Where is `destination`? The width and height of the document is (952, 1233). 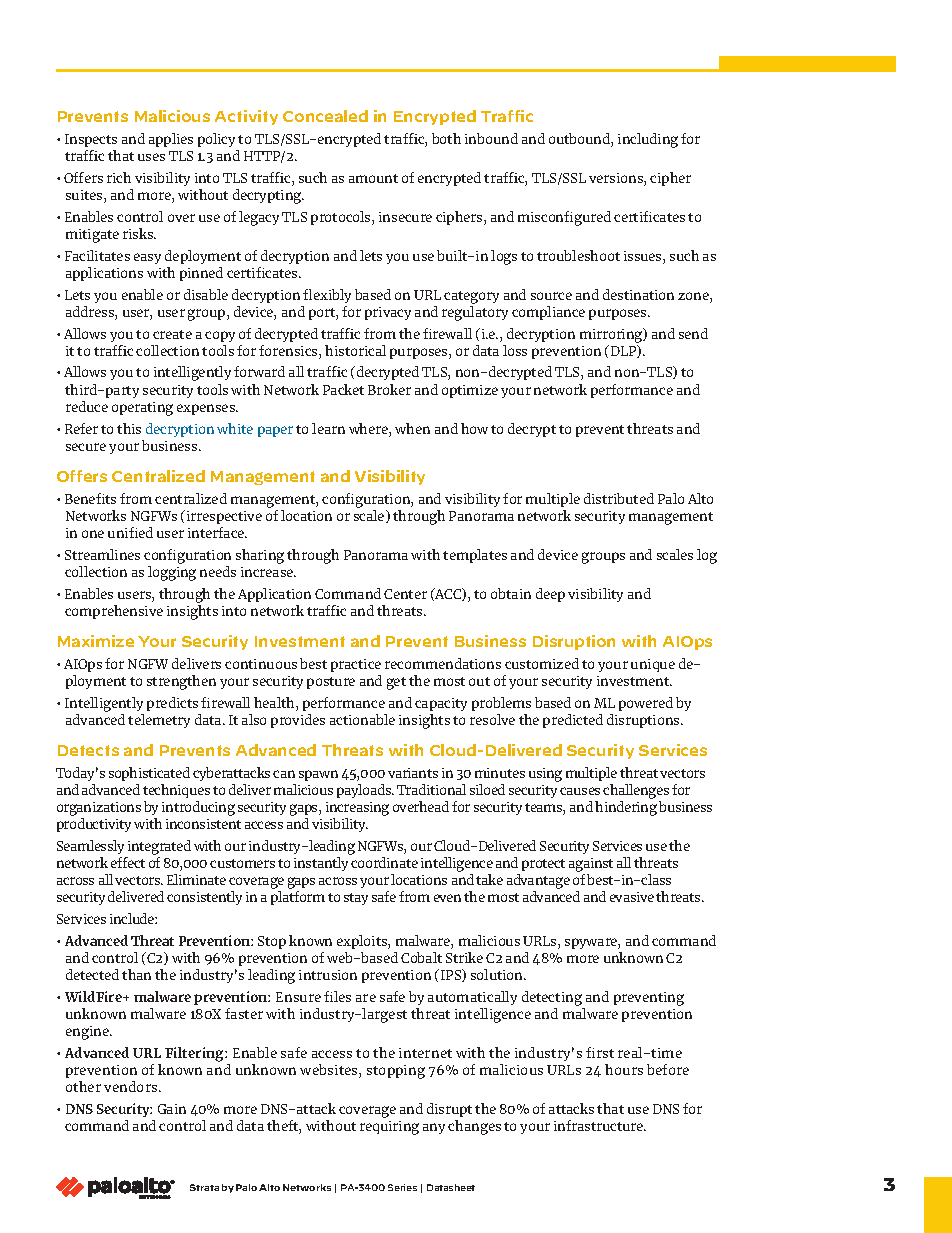 destination is located at coordinates (638, 294).
